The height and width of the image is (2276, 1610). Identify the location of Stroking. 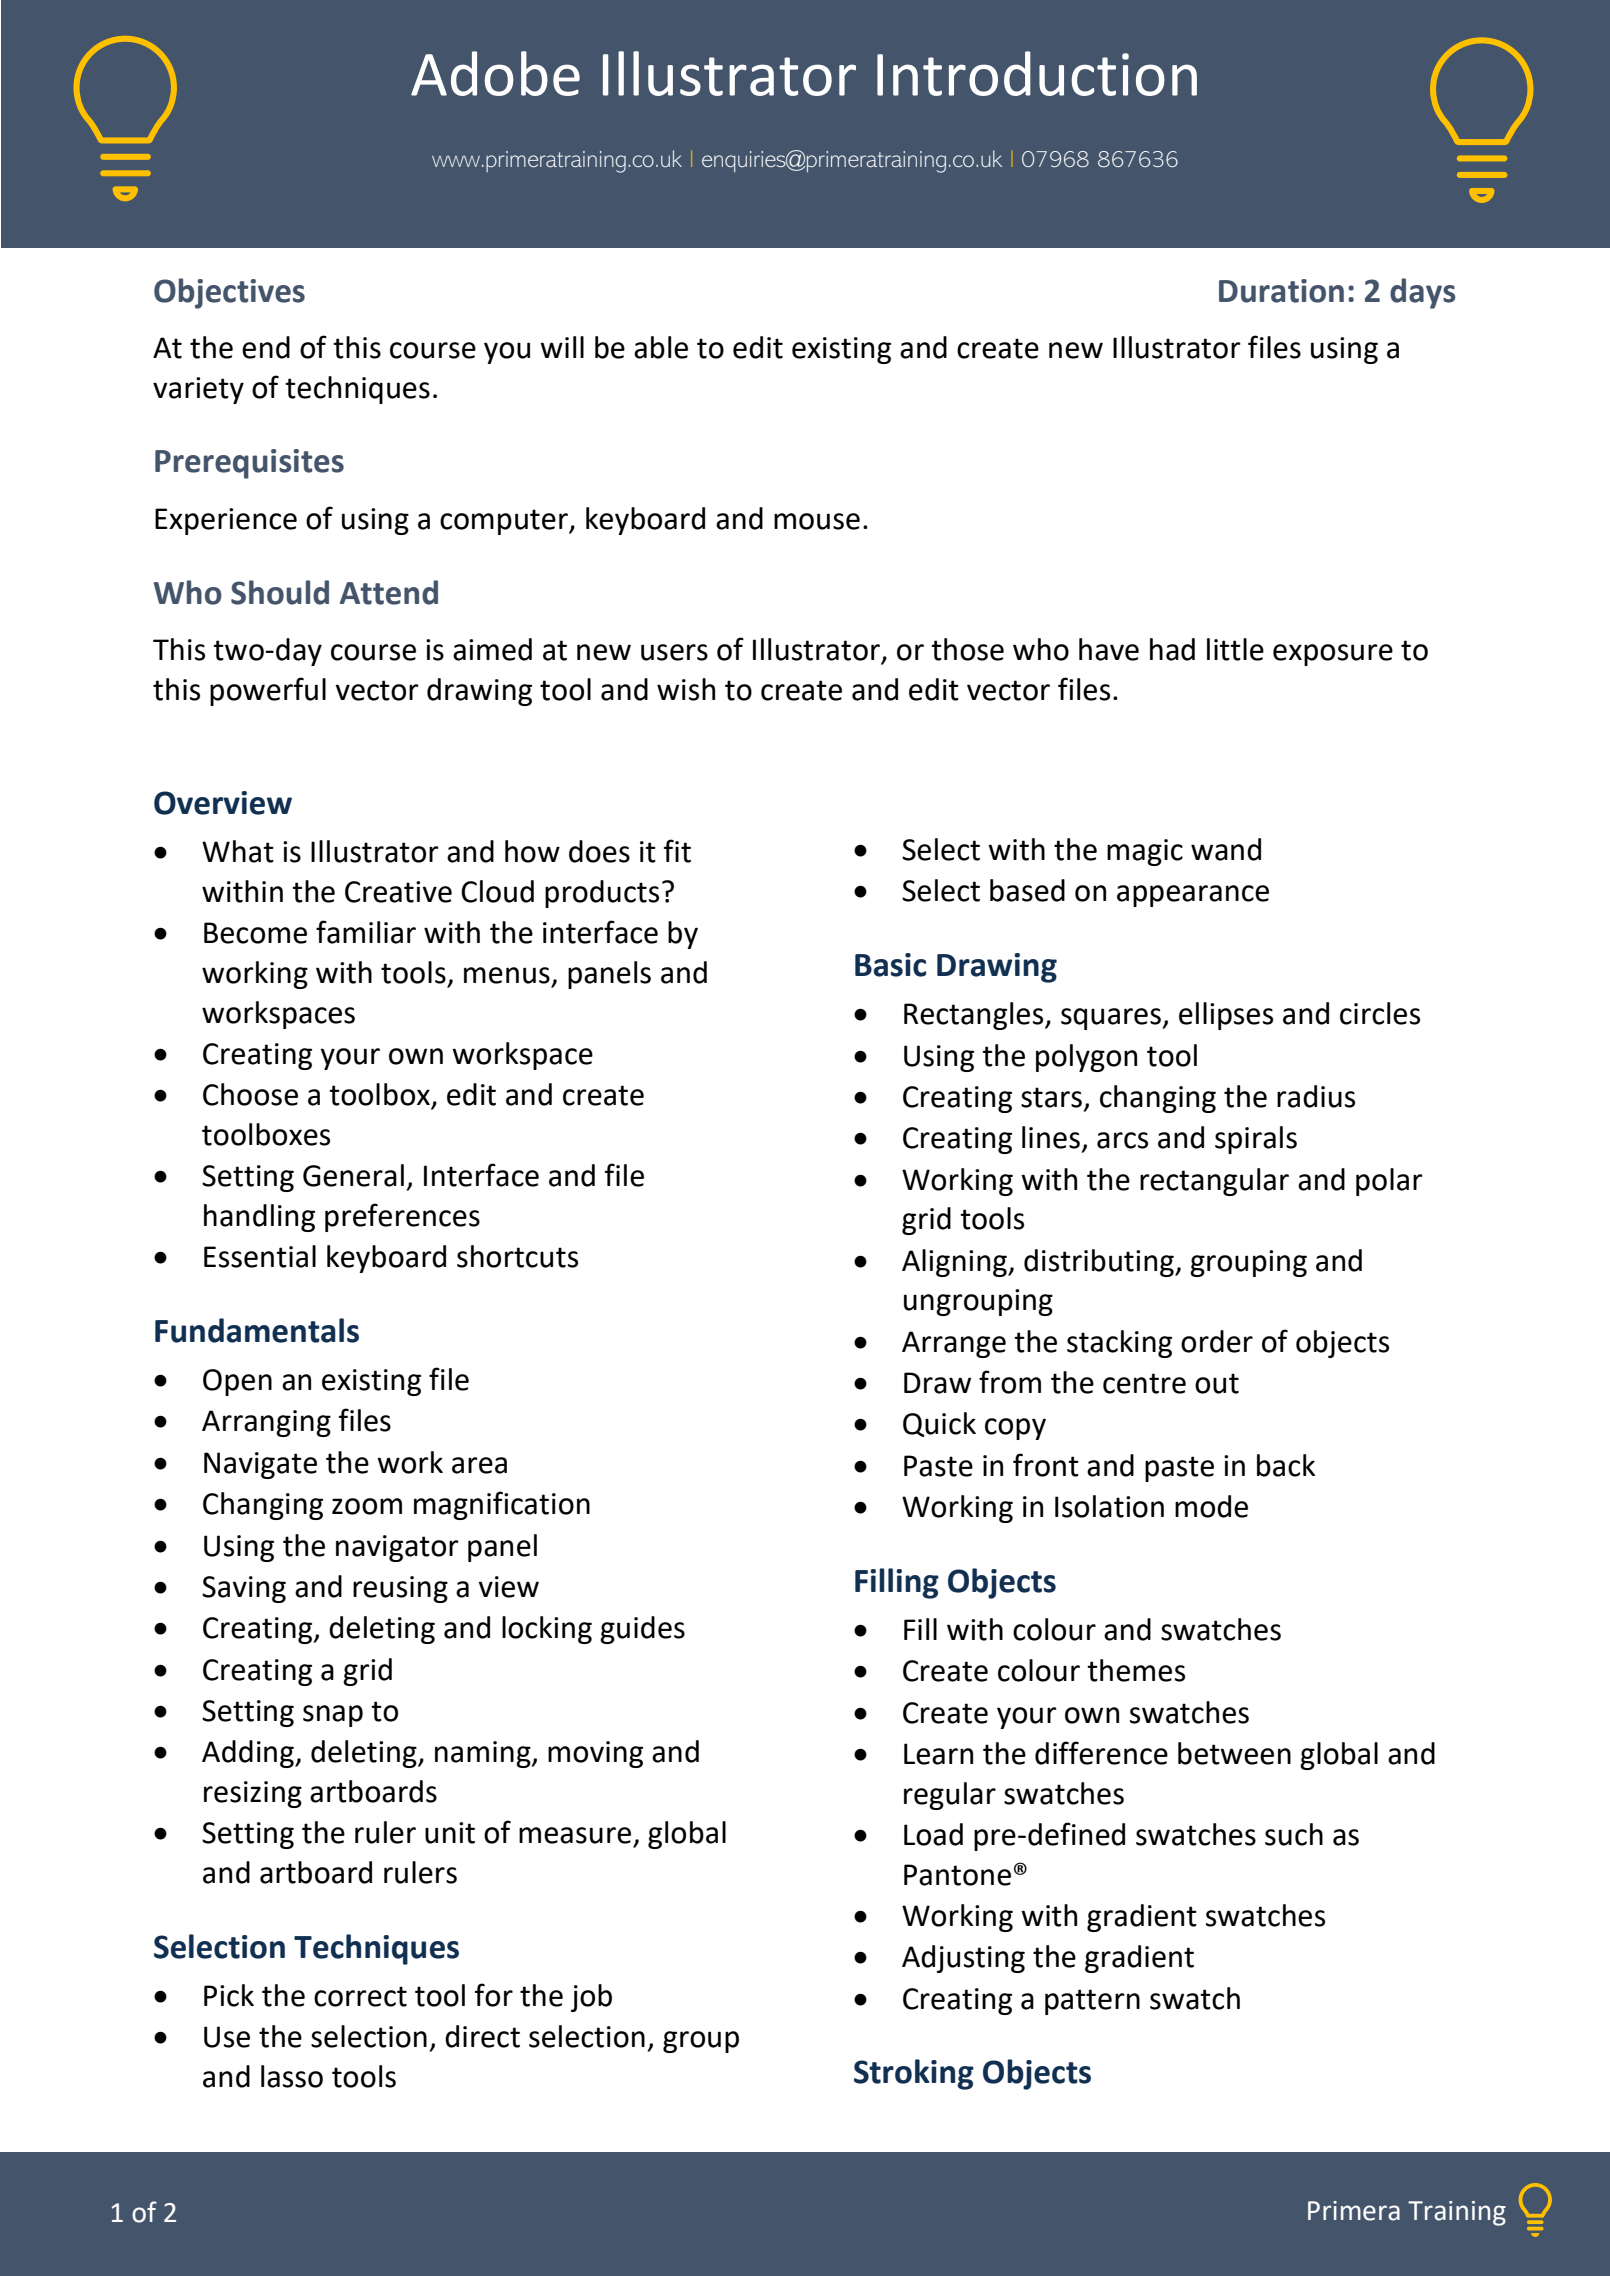
(914, 2074).
